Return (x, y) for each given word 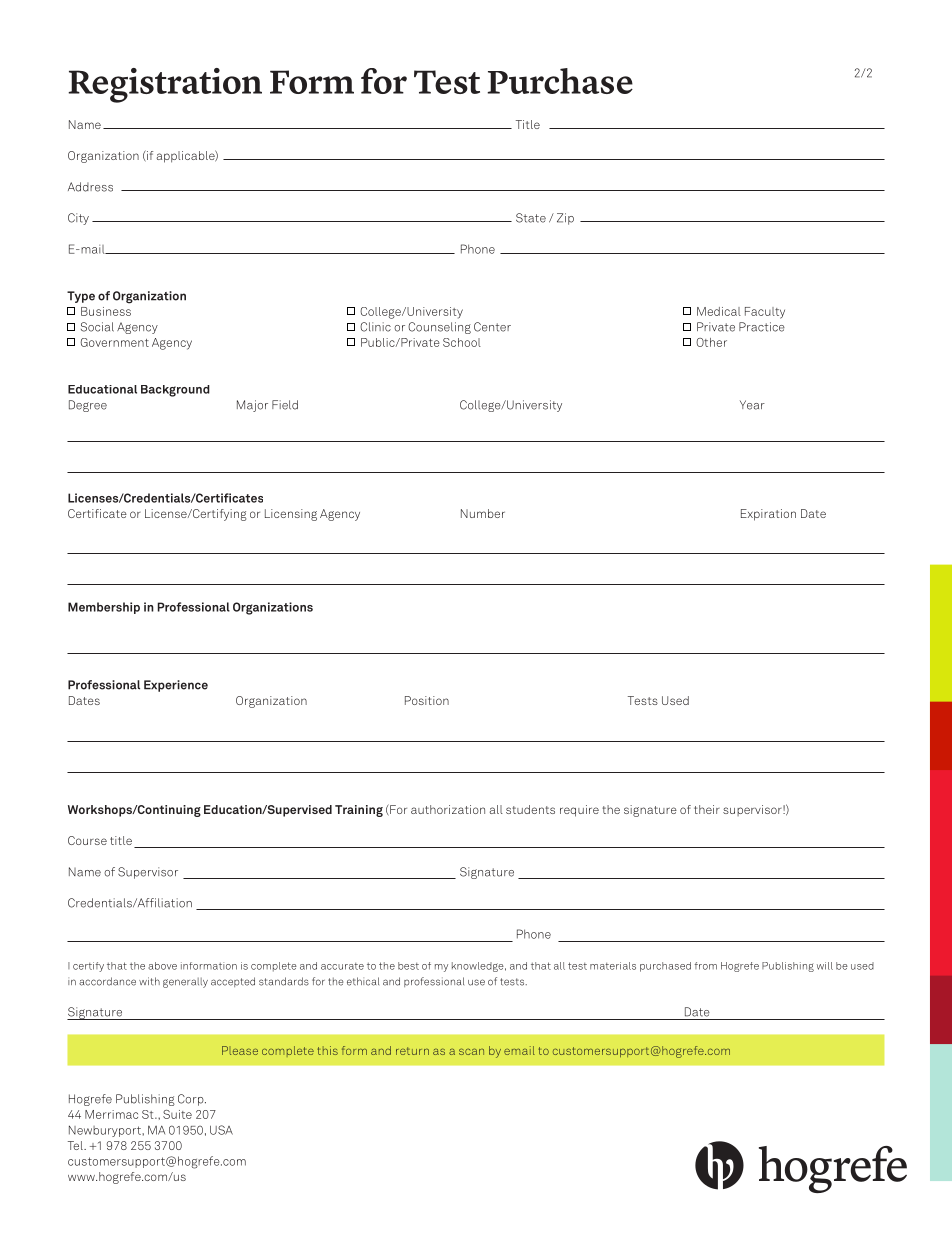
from (706, 966)
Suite (177, 1114)
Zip (565, 219)
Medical (719, 311)
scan (471, 1051)
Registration (165, 85)
